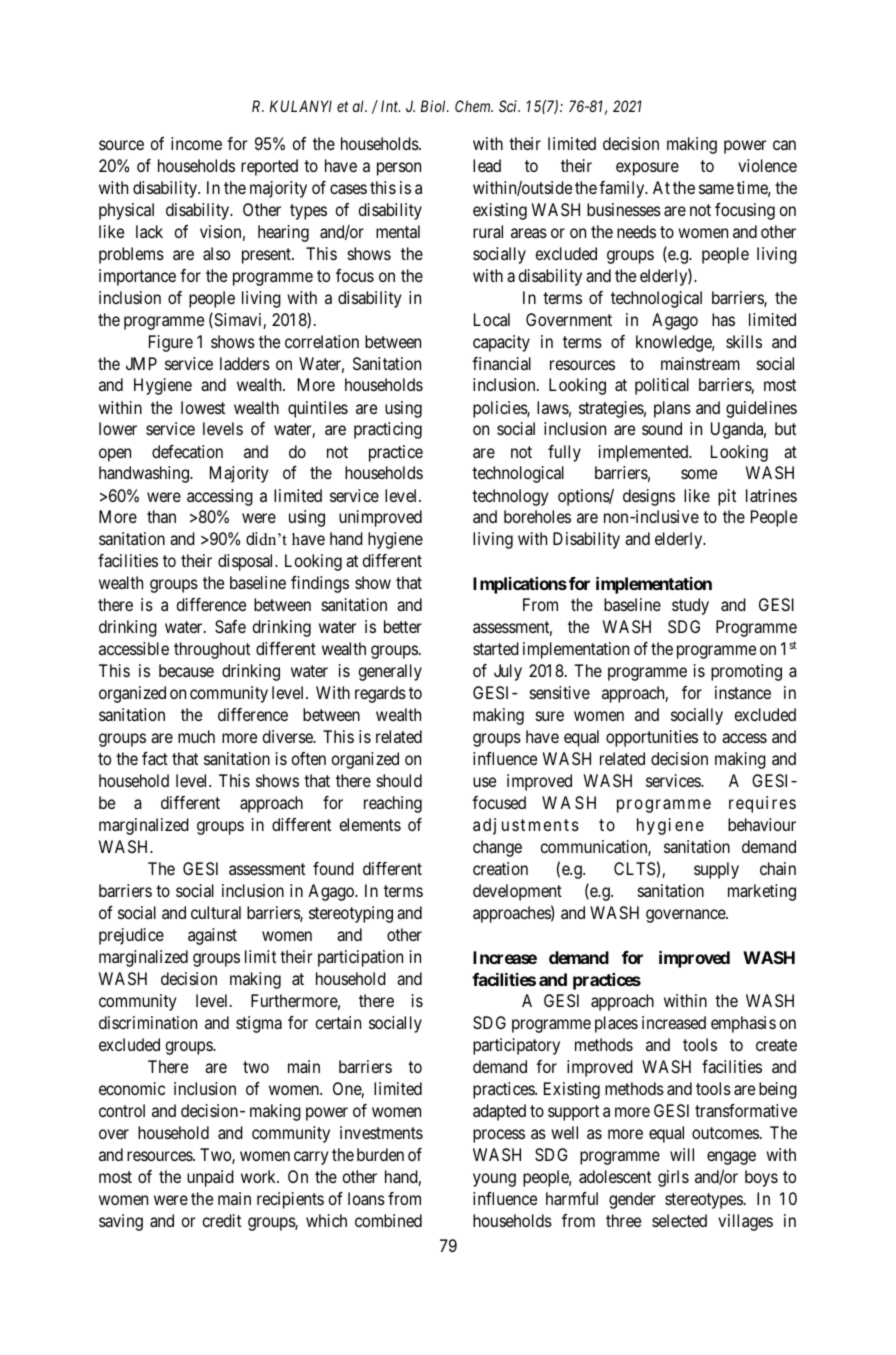 This screenshot has height=1355, width=896. Describe the element at coordinates (716, 189) in the screenshot. I see `same` at that location.
